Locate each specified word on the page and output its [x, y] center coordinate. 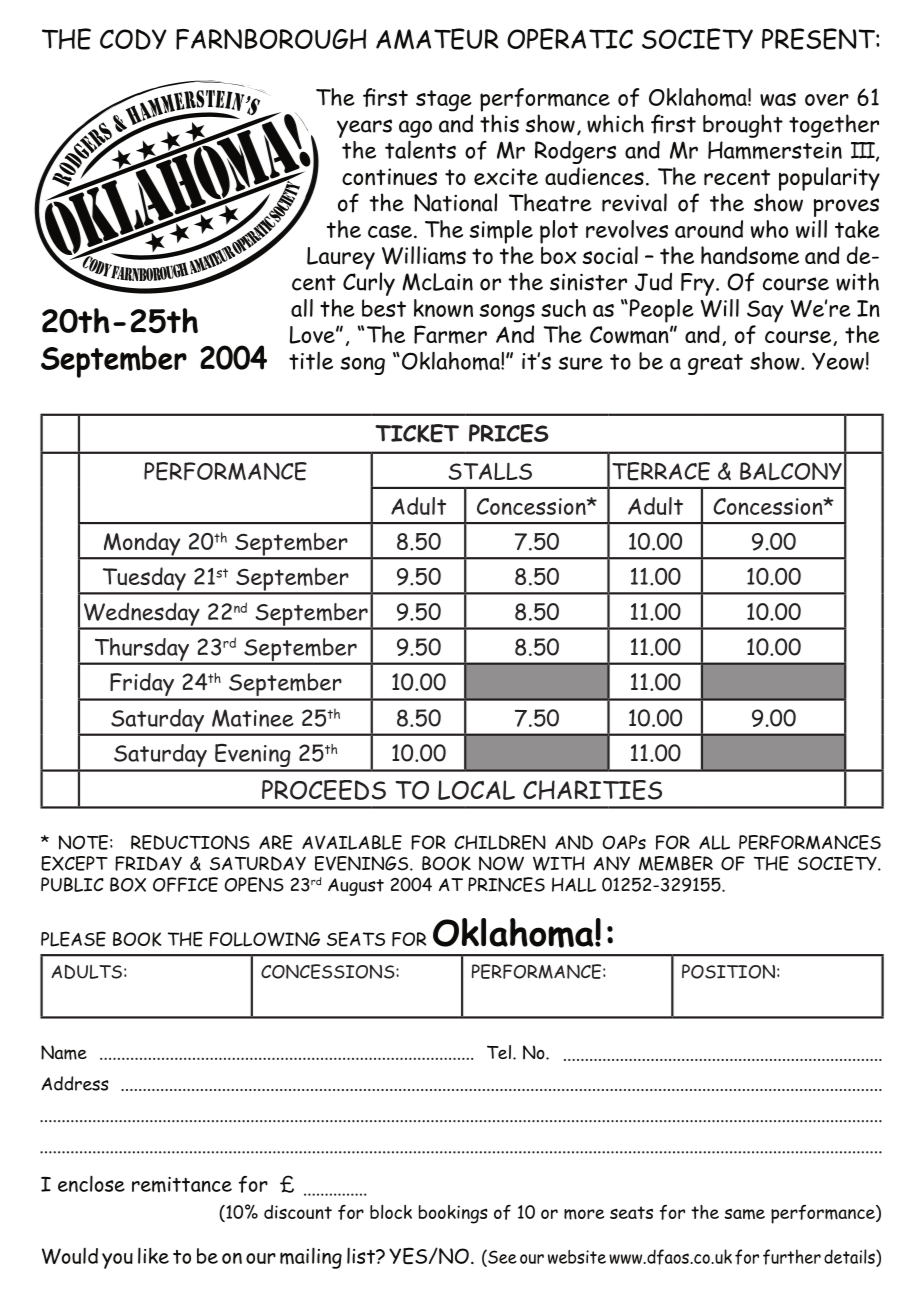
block [391, 1211]
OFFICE [185, 884]
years [364, 128]
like [153, 1255]
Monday [142, 545]
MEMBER [676, 863]
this [499, 123]
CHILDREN [500, 842]
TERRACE [661, 471]
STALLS [490, 471]
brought [743, 126]
